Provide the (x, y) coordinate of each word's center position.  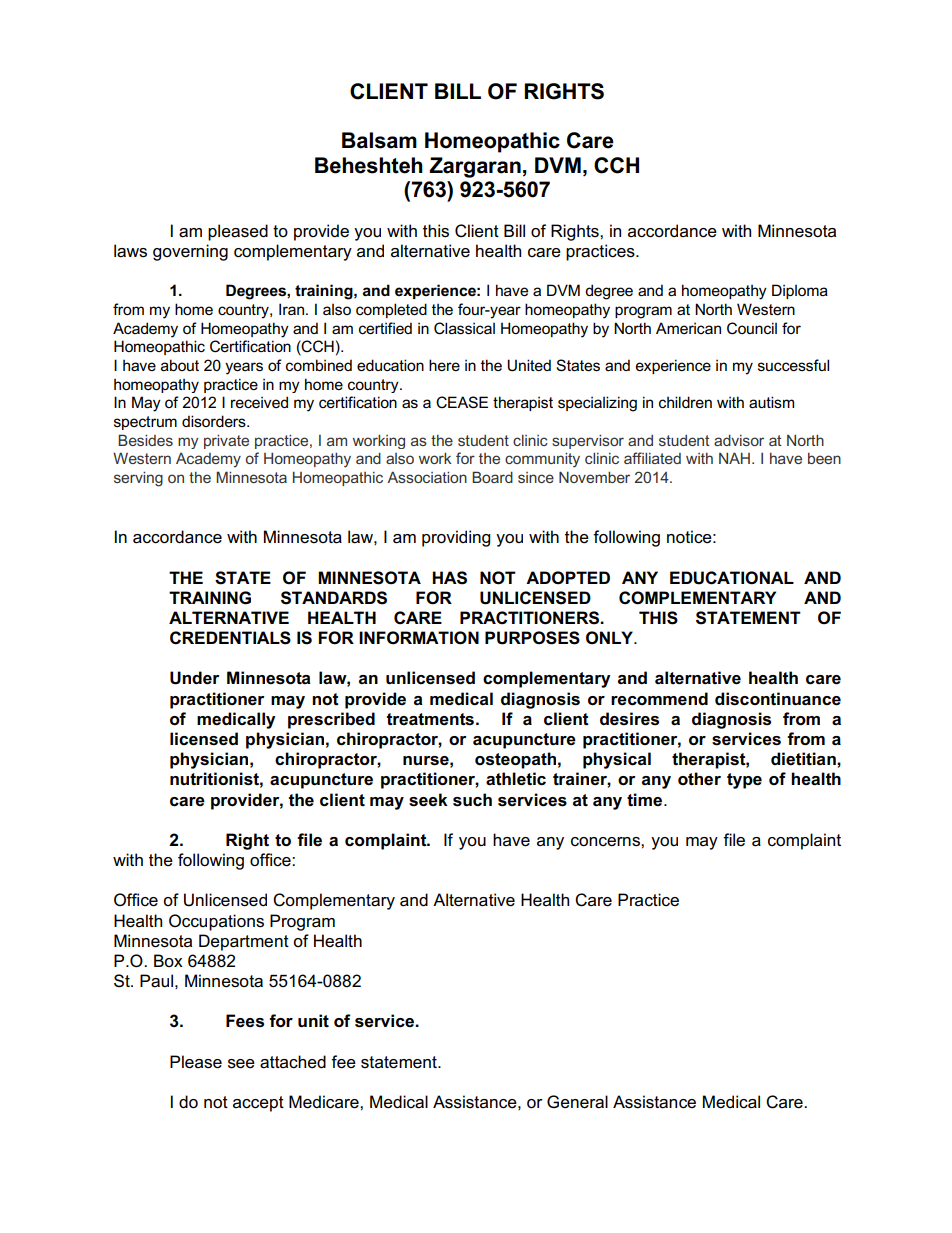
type (744, 781)
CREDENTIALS (230, 638)
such (472, 800)
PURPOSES (532, 638)
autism (771, 402)
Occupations (216, 922)
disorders (215, 421)
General (577, 1102)
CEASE (462, 402)
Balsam (379, 140)
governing (190, 252)
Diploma (800, 291)
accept (258, 1104)
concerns (606, 842)
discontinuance (778, 699)
